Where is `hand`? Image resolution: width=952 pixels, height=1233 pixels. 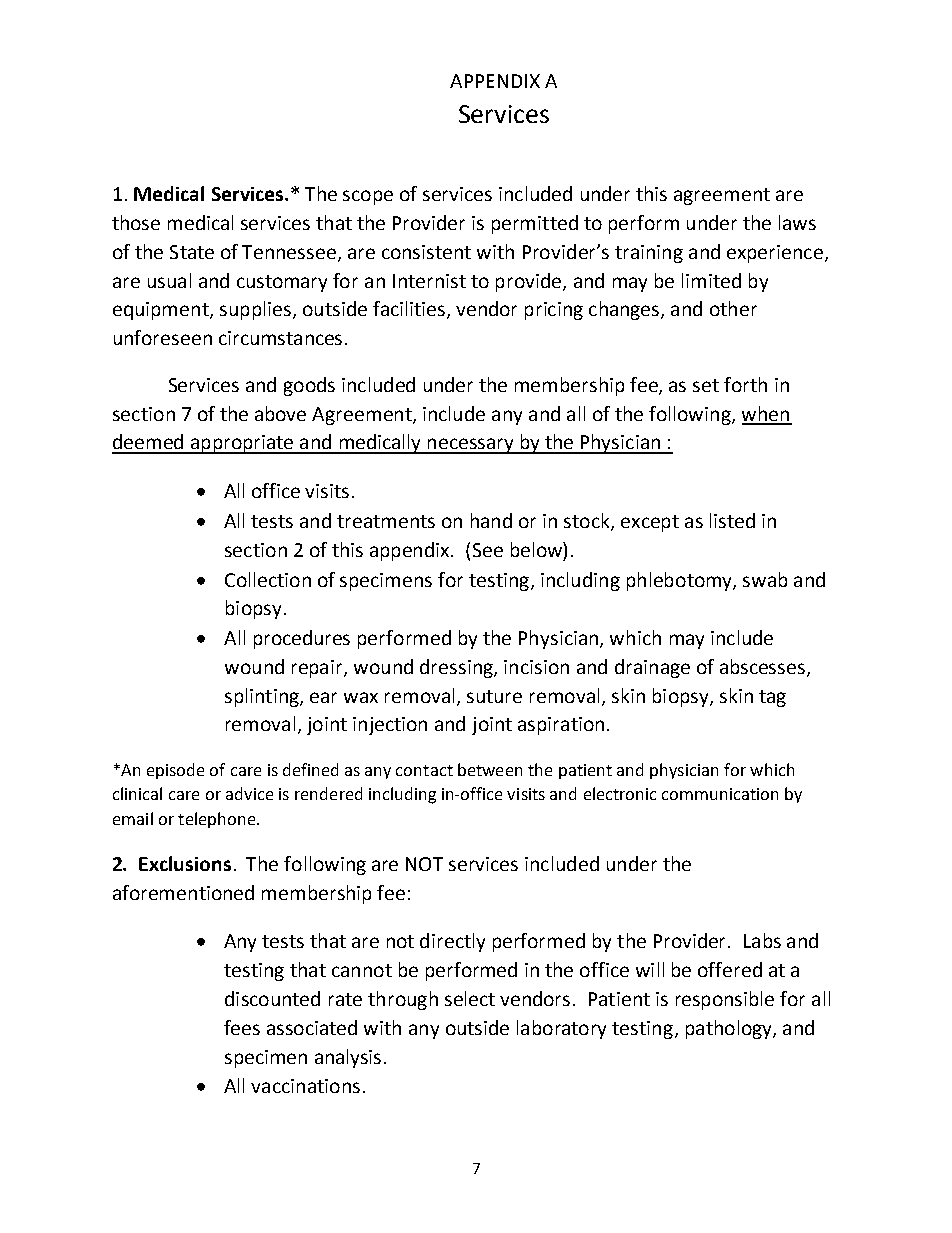 hand is located at coordinates (491, 520).
